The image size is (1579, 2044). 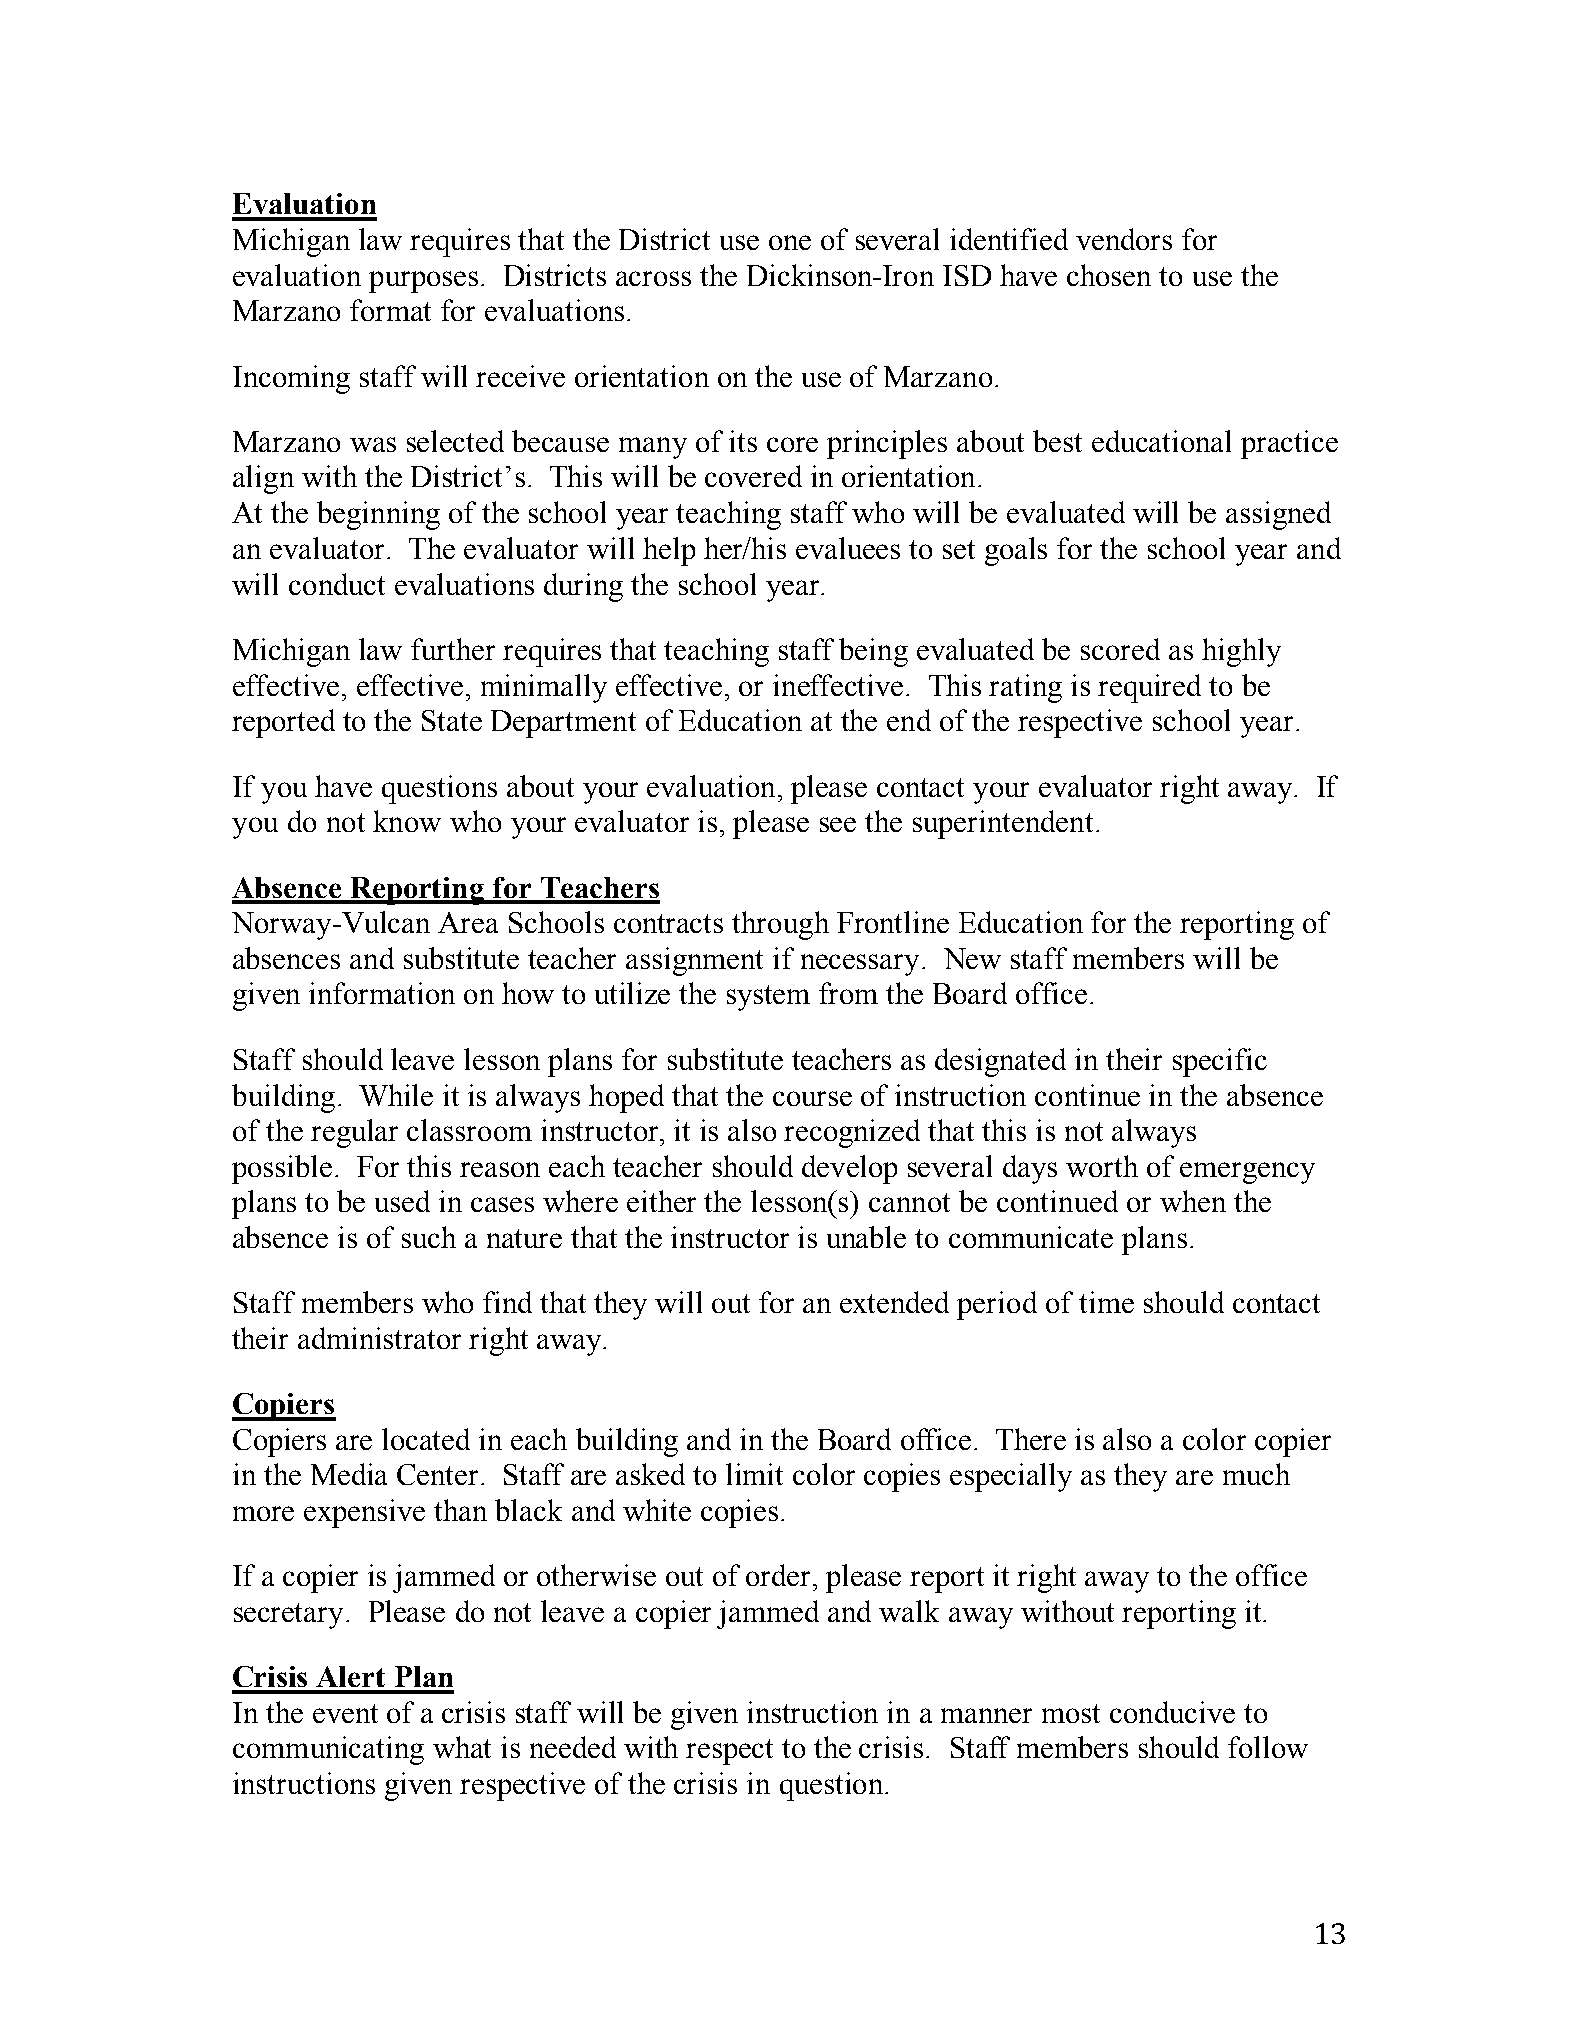 I want to click on worth, so click(x=1102, y=1166).
